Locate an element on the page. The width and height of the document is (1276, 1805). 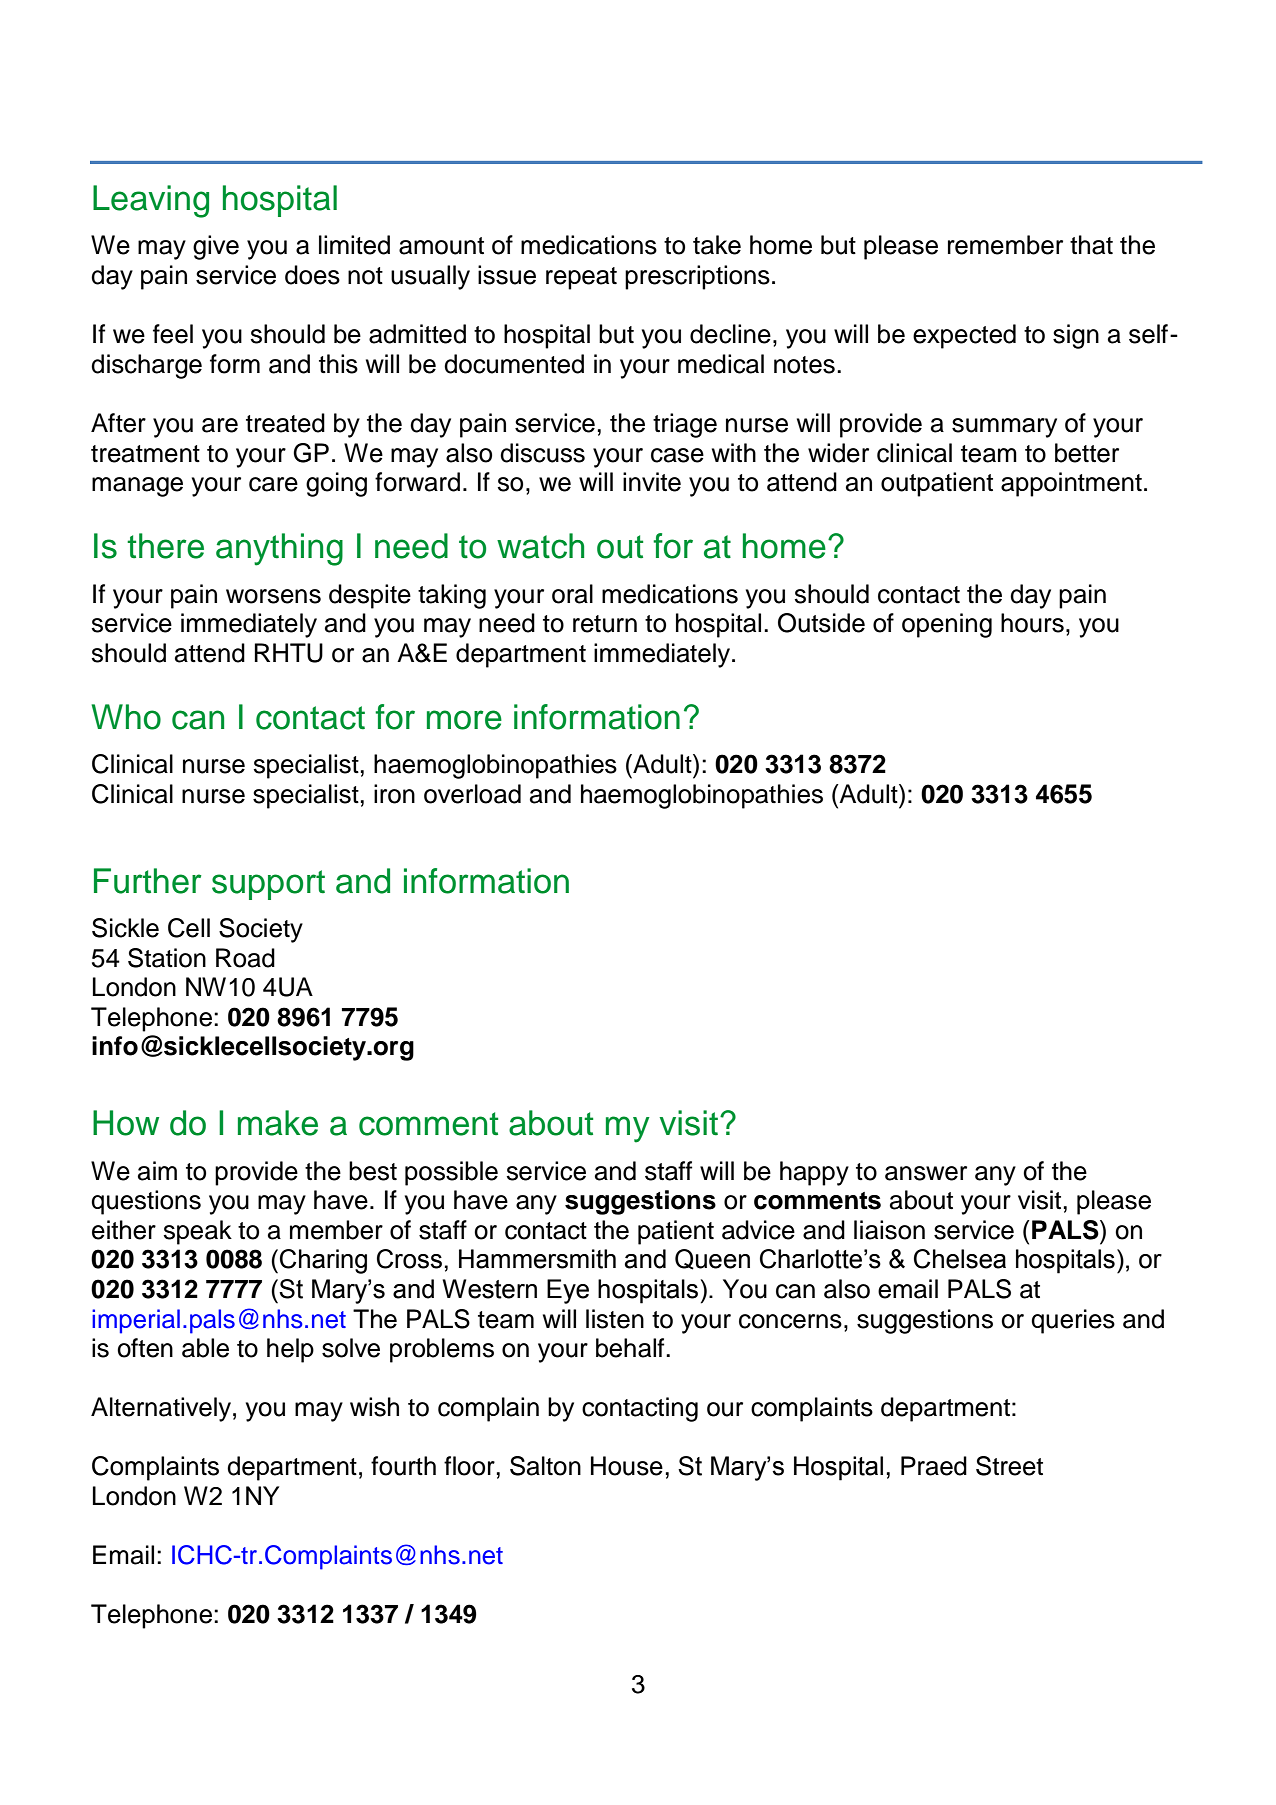
able is located at coordinates (205, 1348).
